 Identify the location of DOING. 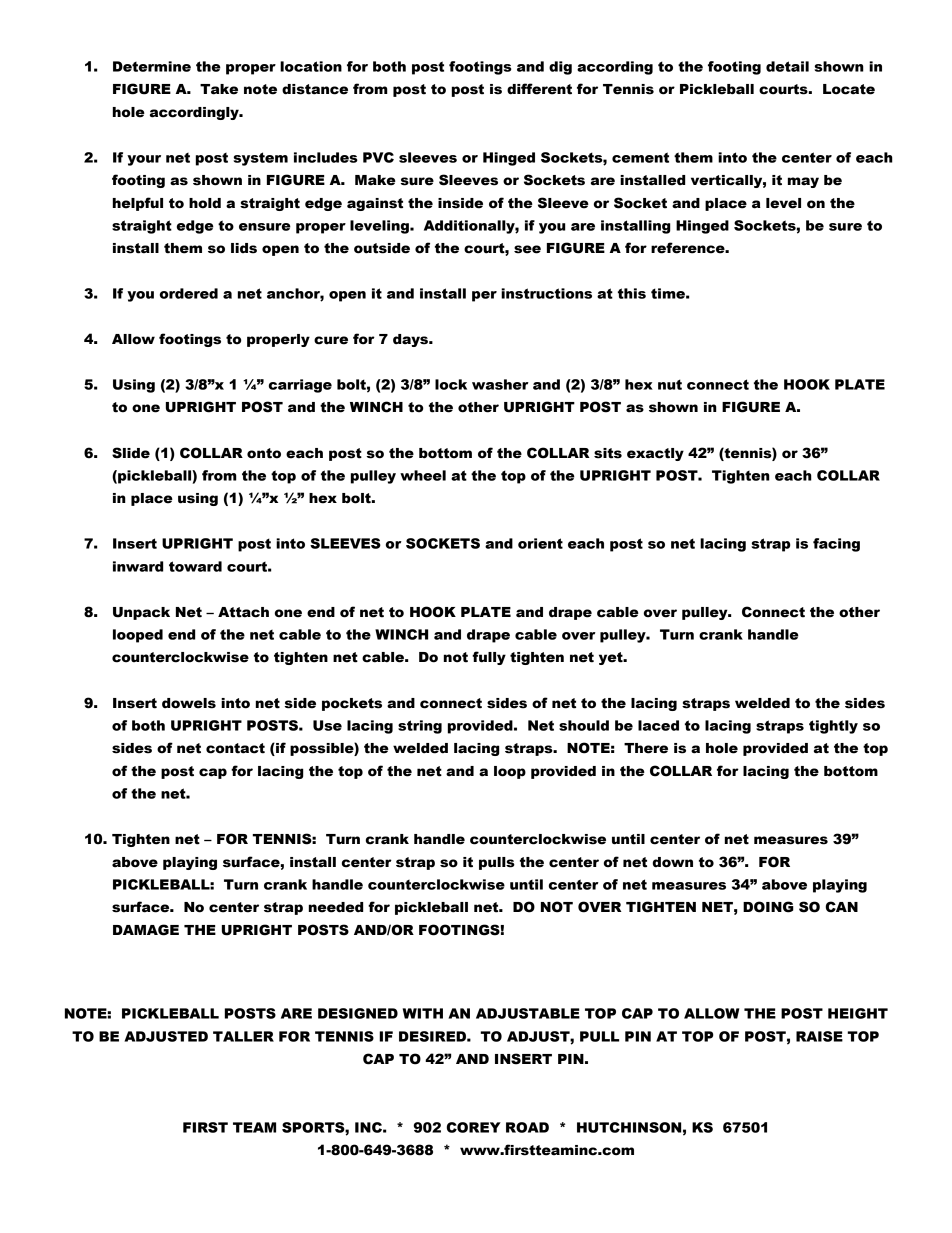
(768, 907).
